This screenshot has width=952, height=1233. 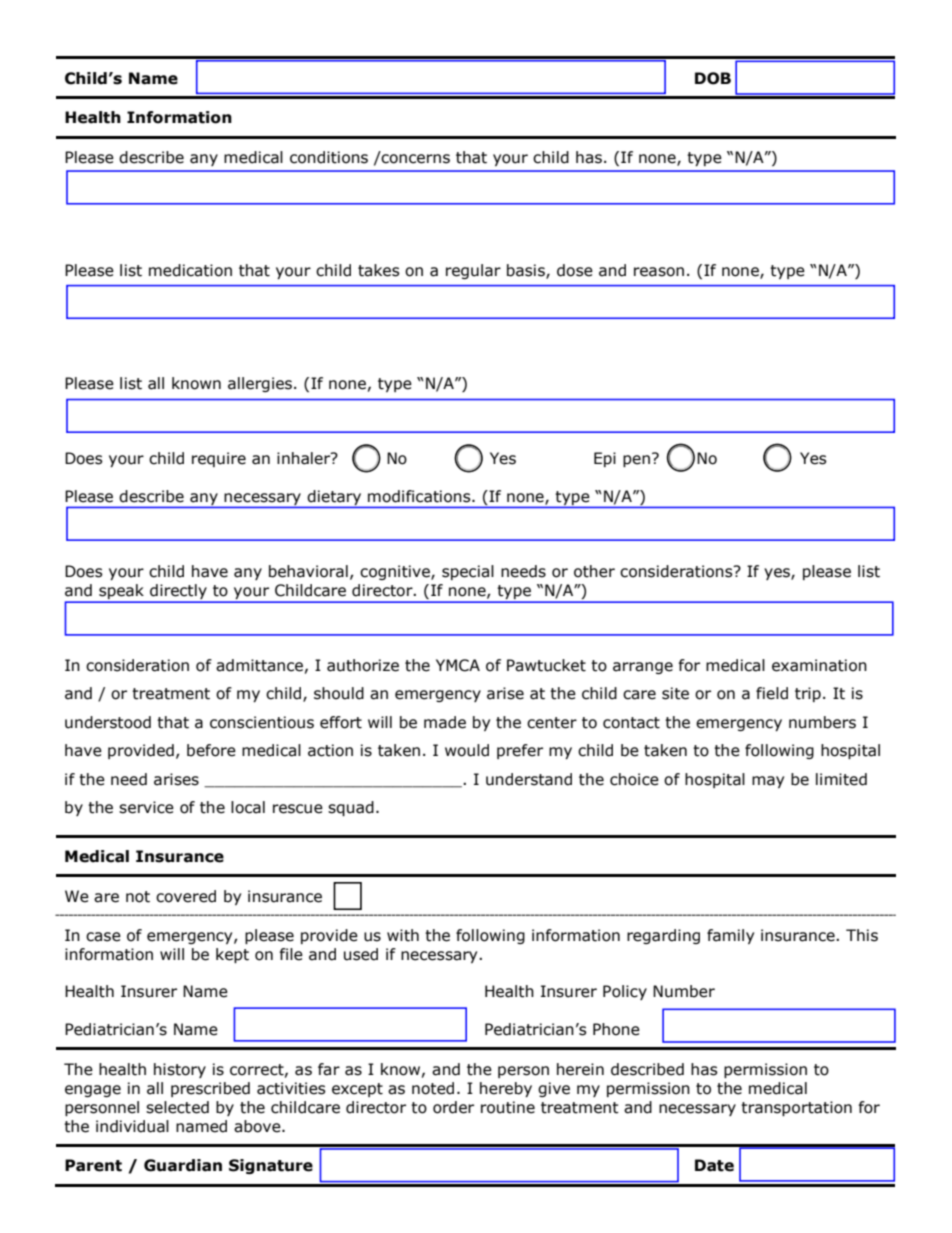 What do you see at coordinates (659, 272) in the screenshot?
I see `reason` at bounding box center [659, 272].
